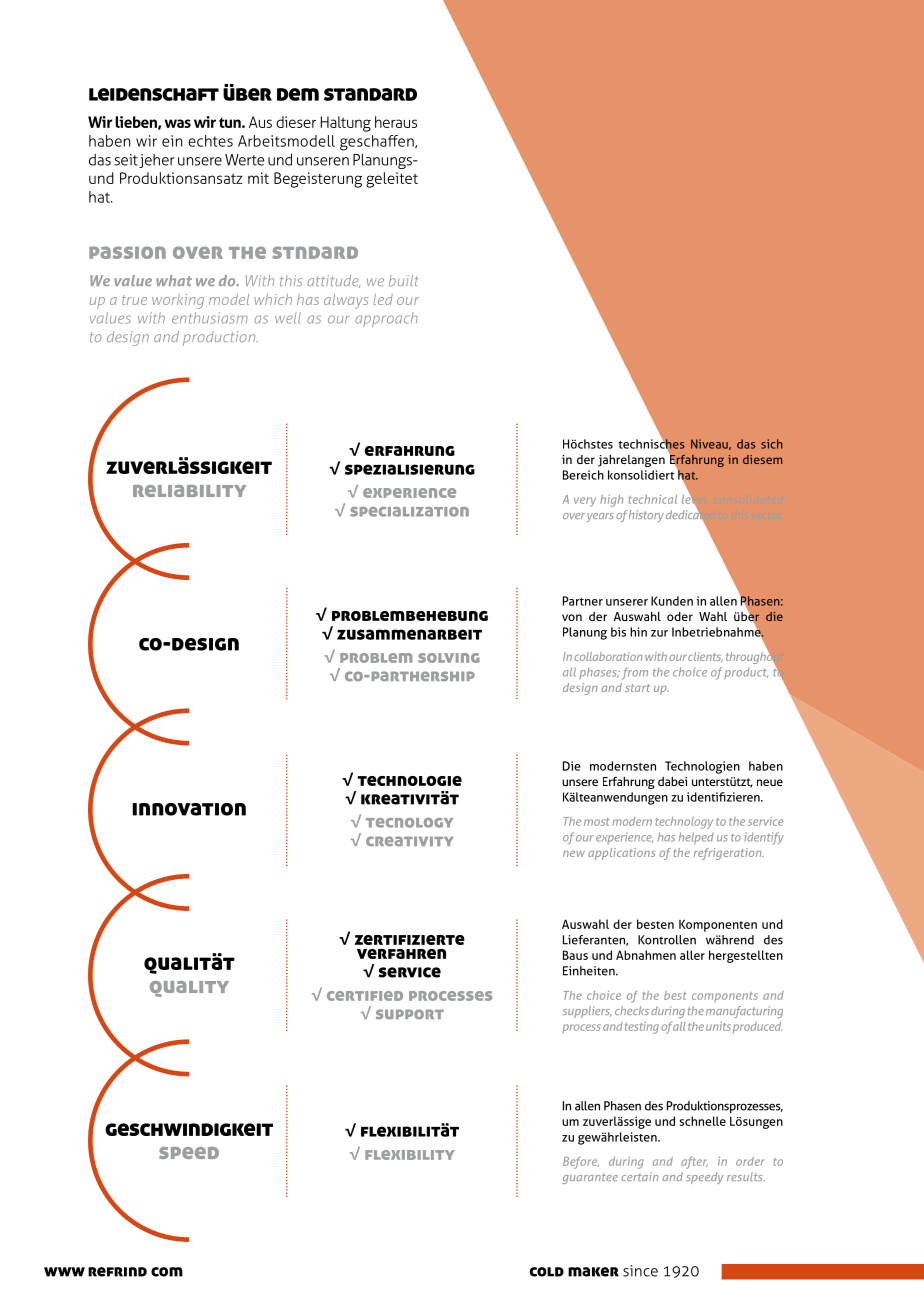 This image has height=1308, width=924. What do you see at coordinates (178, 123) in the image?
I see `was` at bounding box center [178, 123].
